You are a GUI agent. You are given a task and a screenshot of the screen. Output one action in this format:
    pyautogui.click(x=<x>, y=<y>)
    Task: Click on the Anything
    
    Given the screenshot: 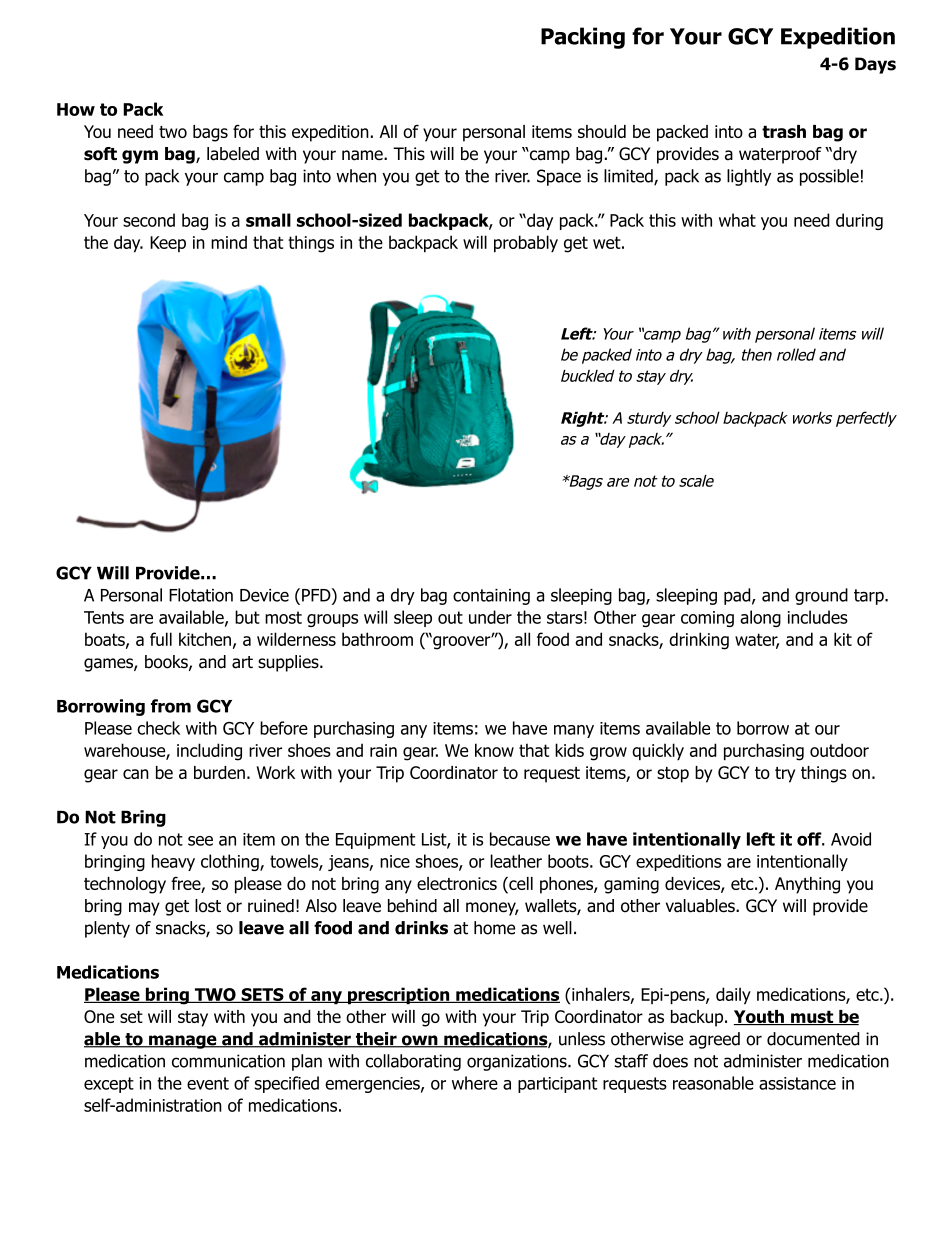 What is the action you would take?
    pyautogui.click(x=807, y=885)
